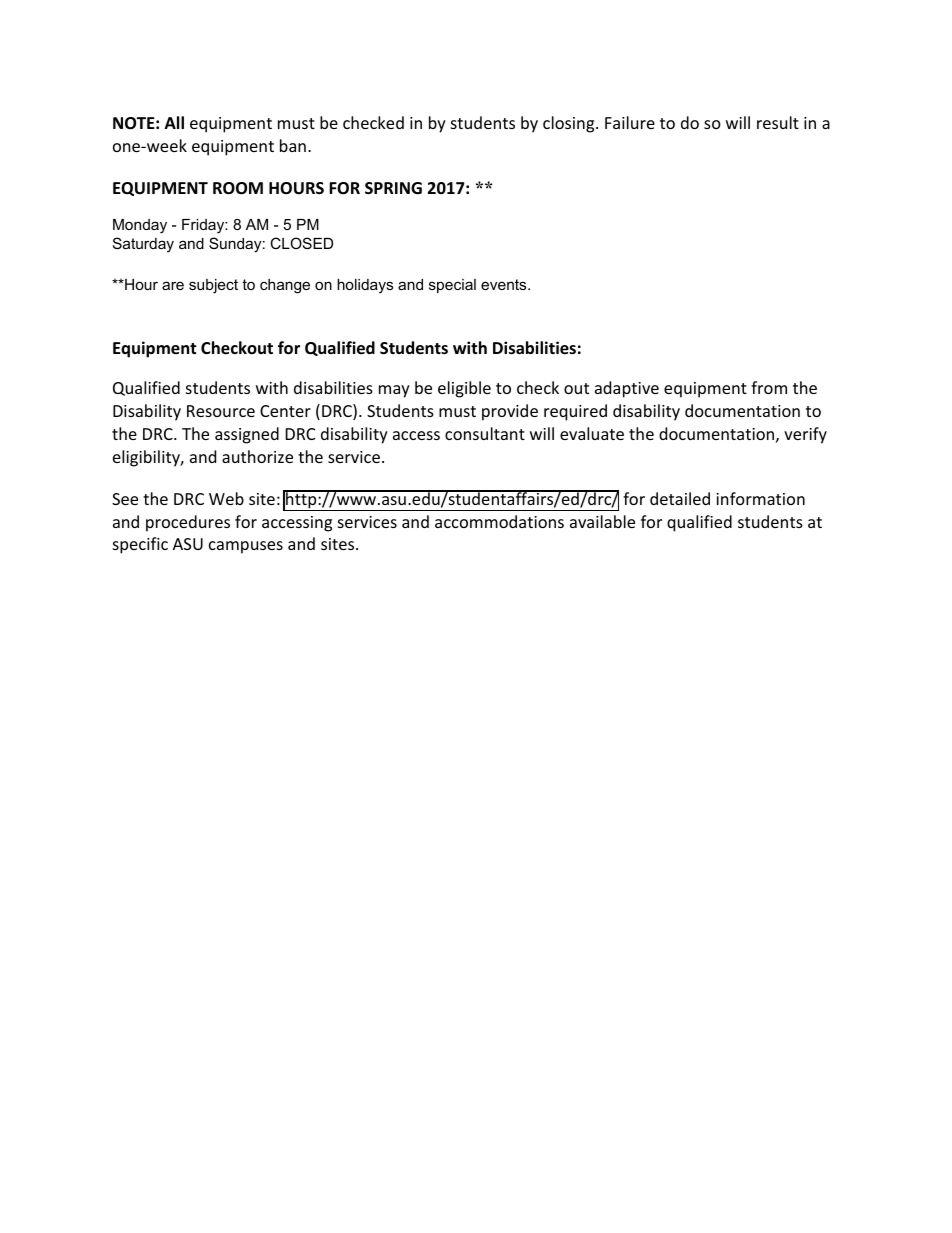 The height and width of the document is (1233, 952). Describe the element at coordinates (485, 433) in the document. I see `consultant` at that location.
